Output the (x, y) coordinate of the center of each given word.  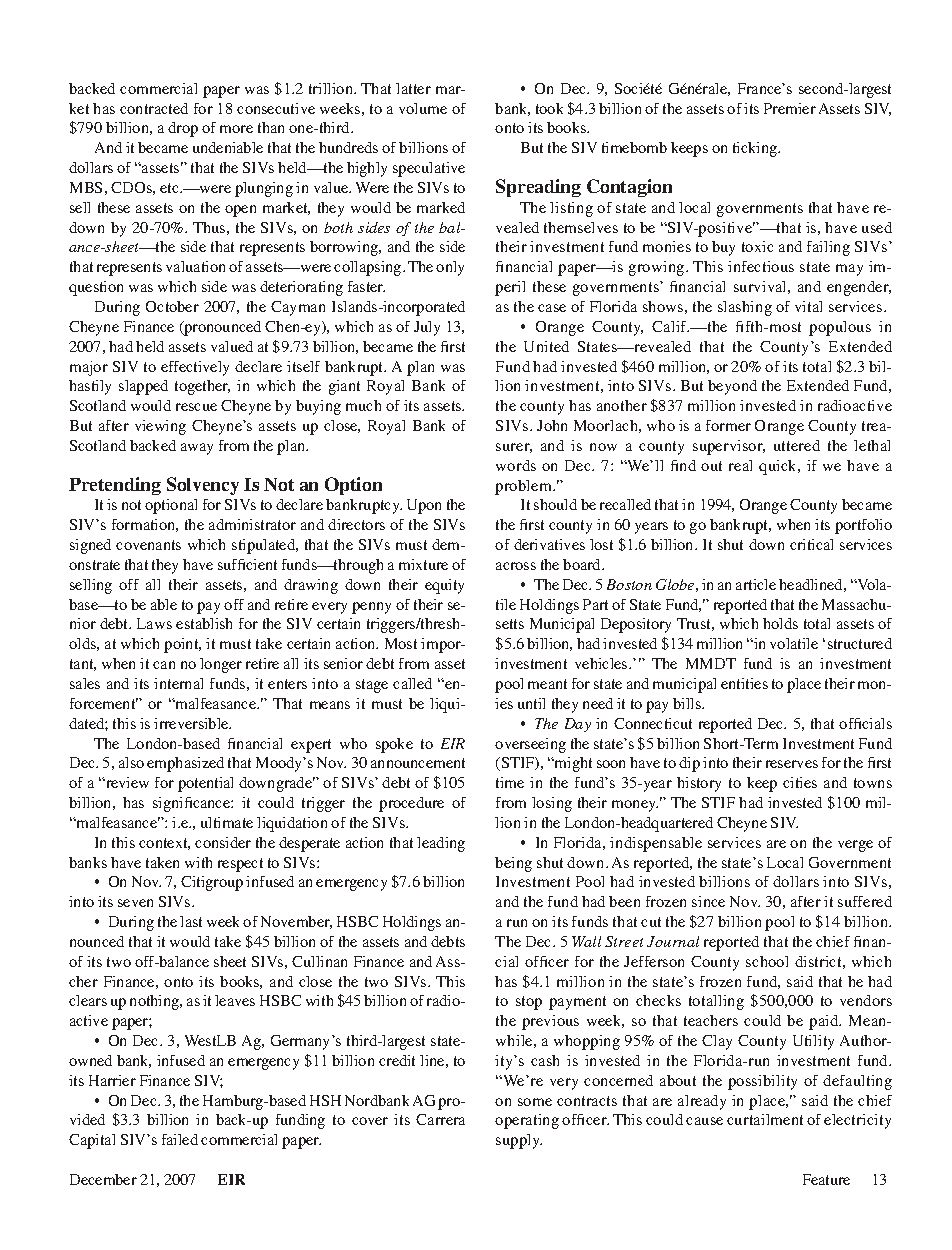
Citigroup (212, 883)
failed (180, 1139)
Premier (790, 108)
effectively (195, 368)
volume (423, 108)
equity (444, 586)
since (708, 901)
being (513, 864)
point (182, 645)
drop (183, 129)
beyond (732, 387)
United (546, 346)
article (756, 584)
